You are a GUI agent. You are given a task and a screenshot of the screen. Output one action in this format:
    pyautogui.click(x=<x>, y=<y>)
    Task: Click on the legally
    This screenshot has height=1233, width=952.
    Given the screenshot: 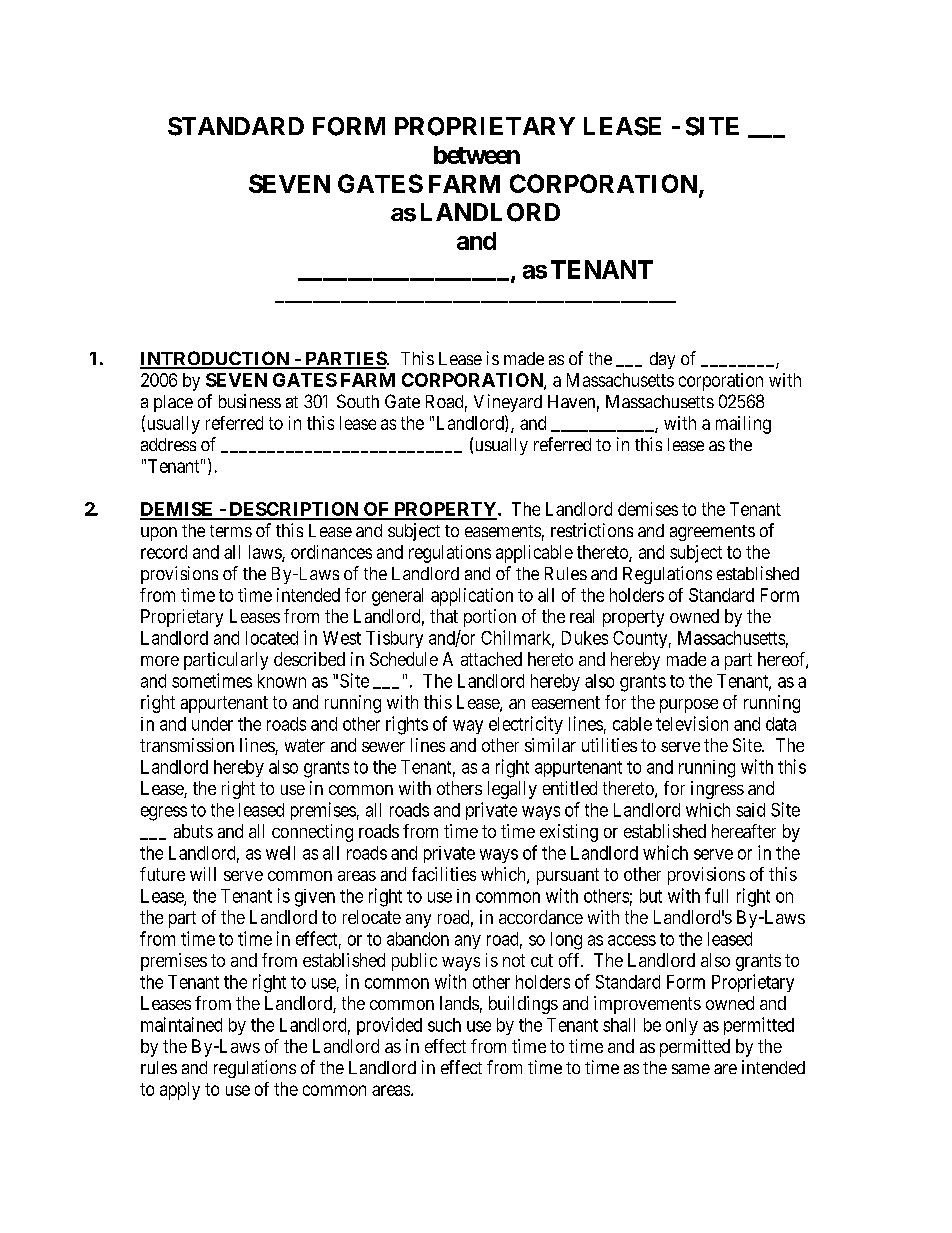 What is the action you would take?
    pyautogui.click(x=512, y=790)
